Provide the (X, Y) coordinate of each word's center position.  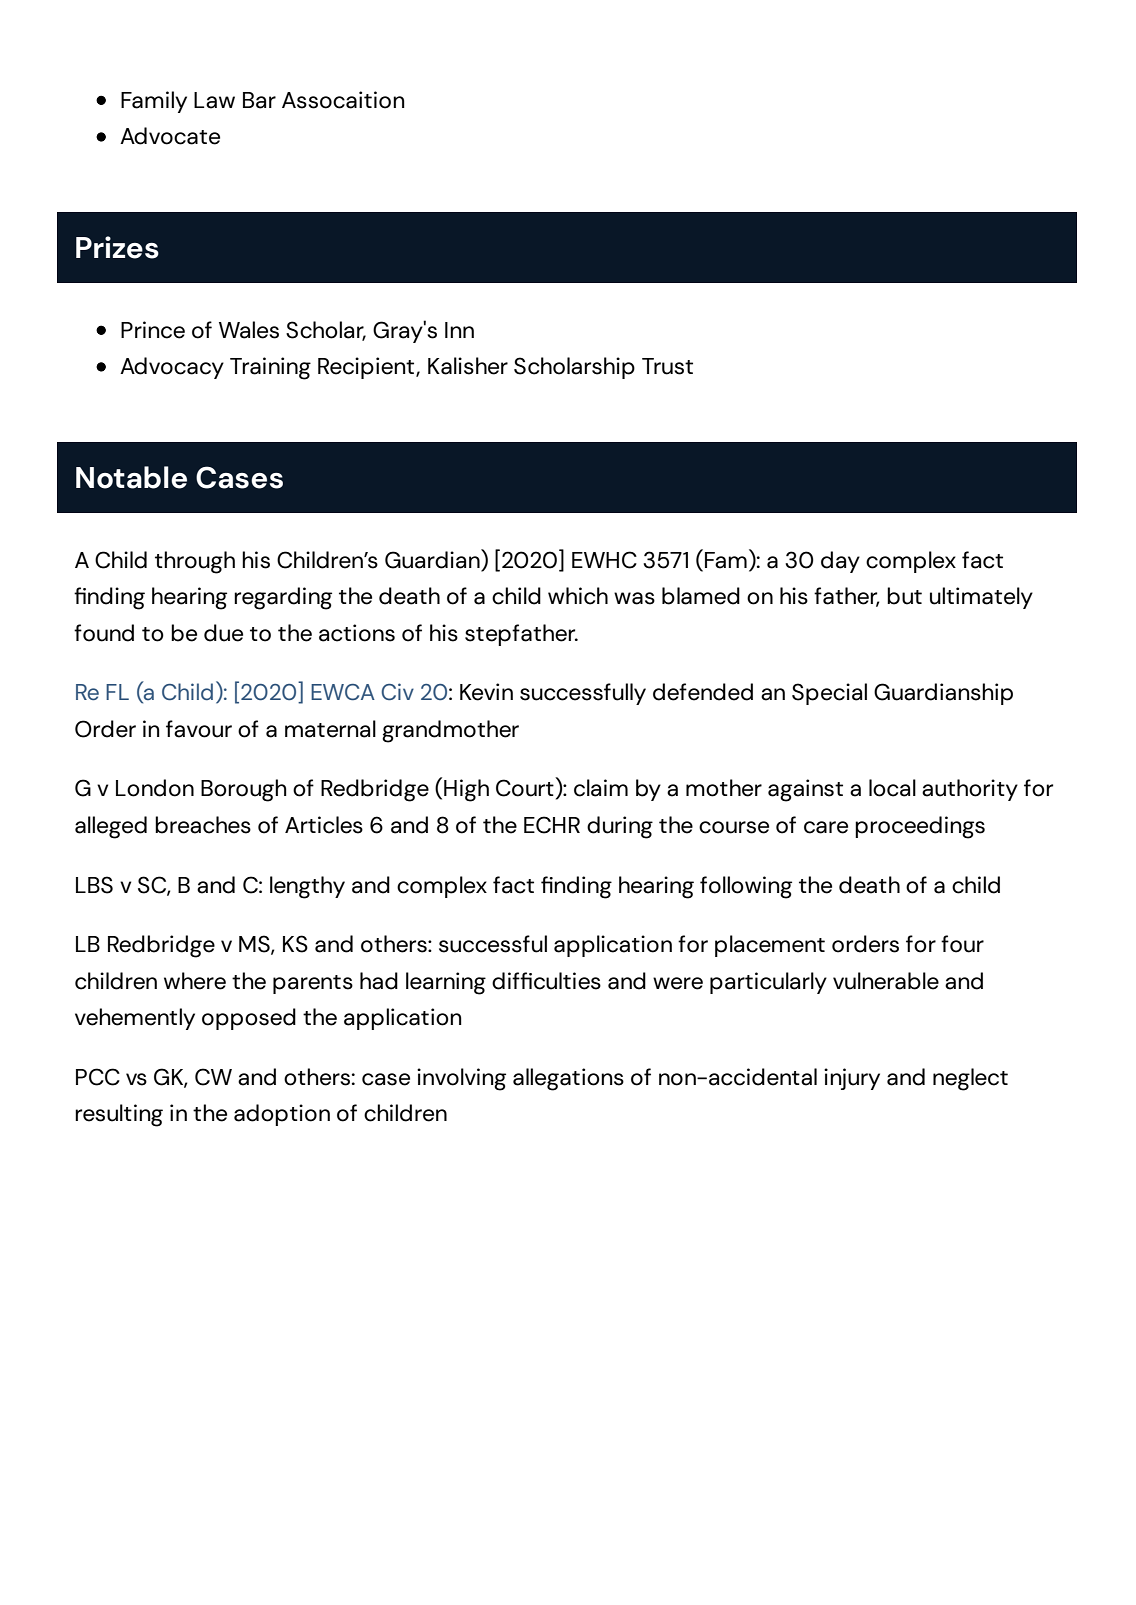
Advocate (170, 136)
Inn (459, 330)
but (904, 596)
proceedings (920, 827)
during (620, 827)
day (840, 562)
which (578, 596)
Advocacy (172, 368)
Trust (667, 366)
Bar (259, 100)
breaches (203, 825)
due (223, 633)
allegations (568, 1079)
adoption (282, 1115)
